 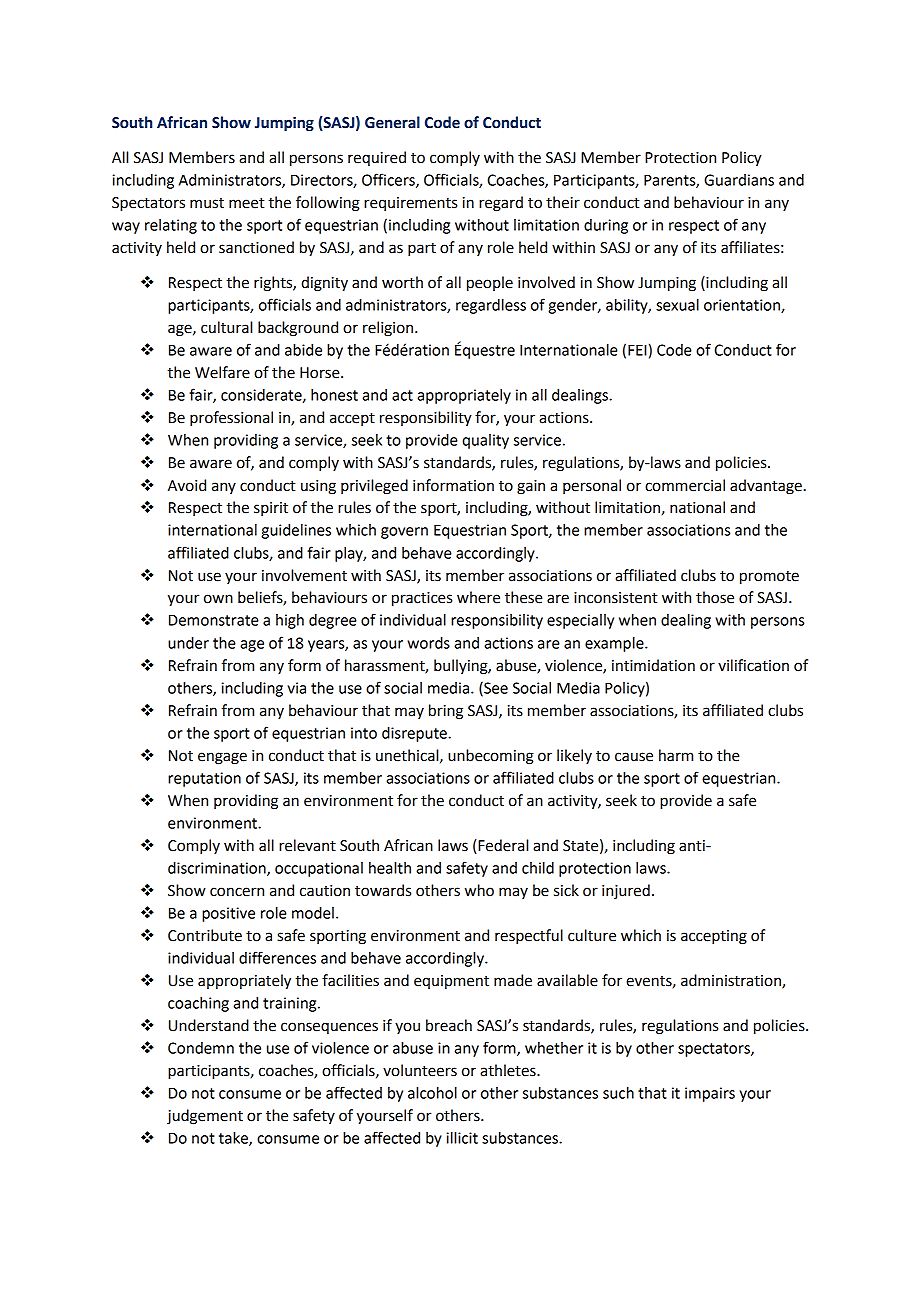 What do you see at coordinates (710, 1094) in the document?
I see `impairs` at bounding box center [710, 1094].
